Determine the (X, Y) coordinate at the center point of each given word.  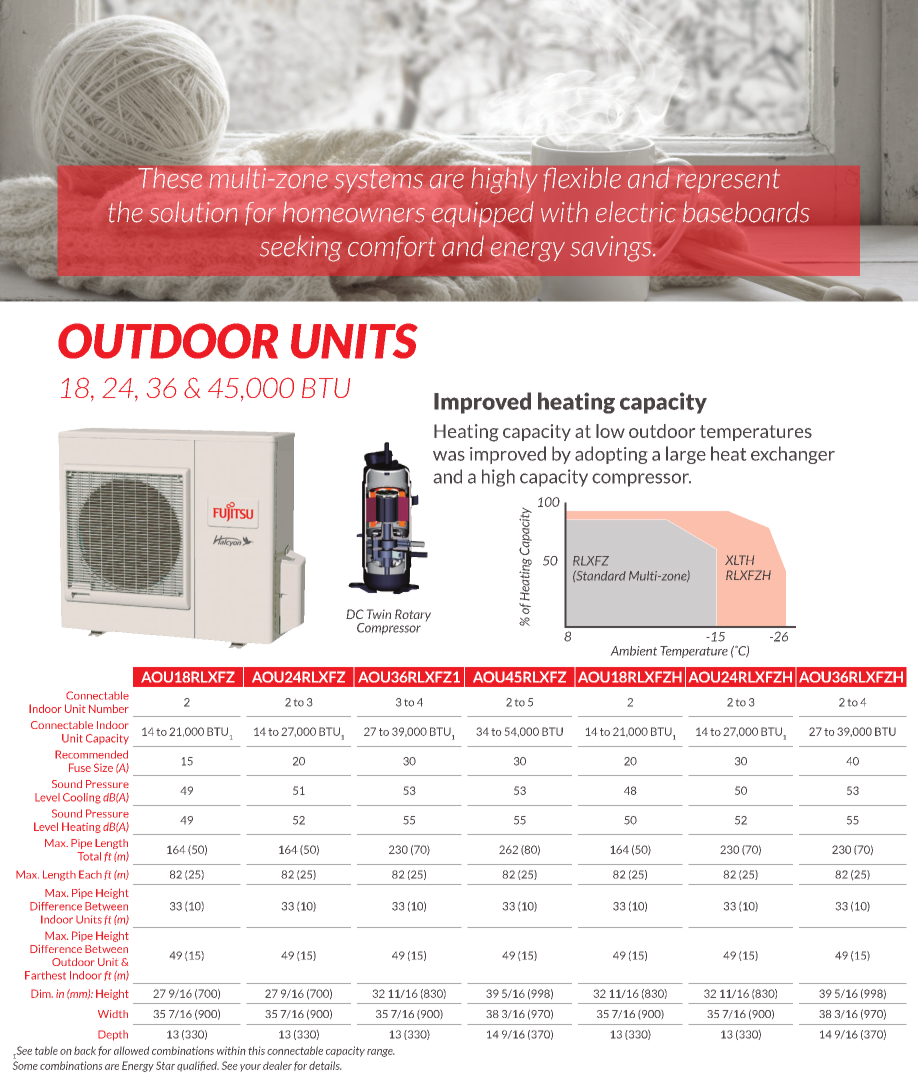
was (449, 456)
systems (378, 181)
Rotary (413, 615)
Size (103, 767)
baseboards (746, 212)
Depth (113, 1035)
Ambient (634, 651)
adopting (611, 455)
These (170, 178)
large (686, 455)
